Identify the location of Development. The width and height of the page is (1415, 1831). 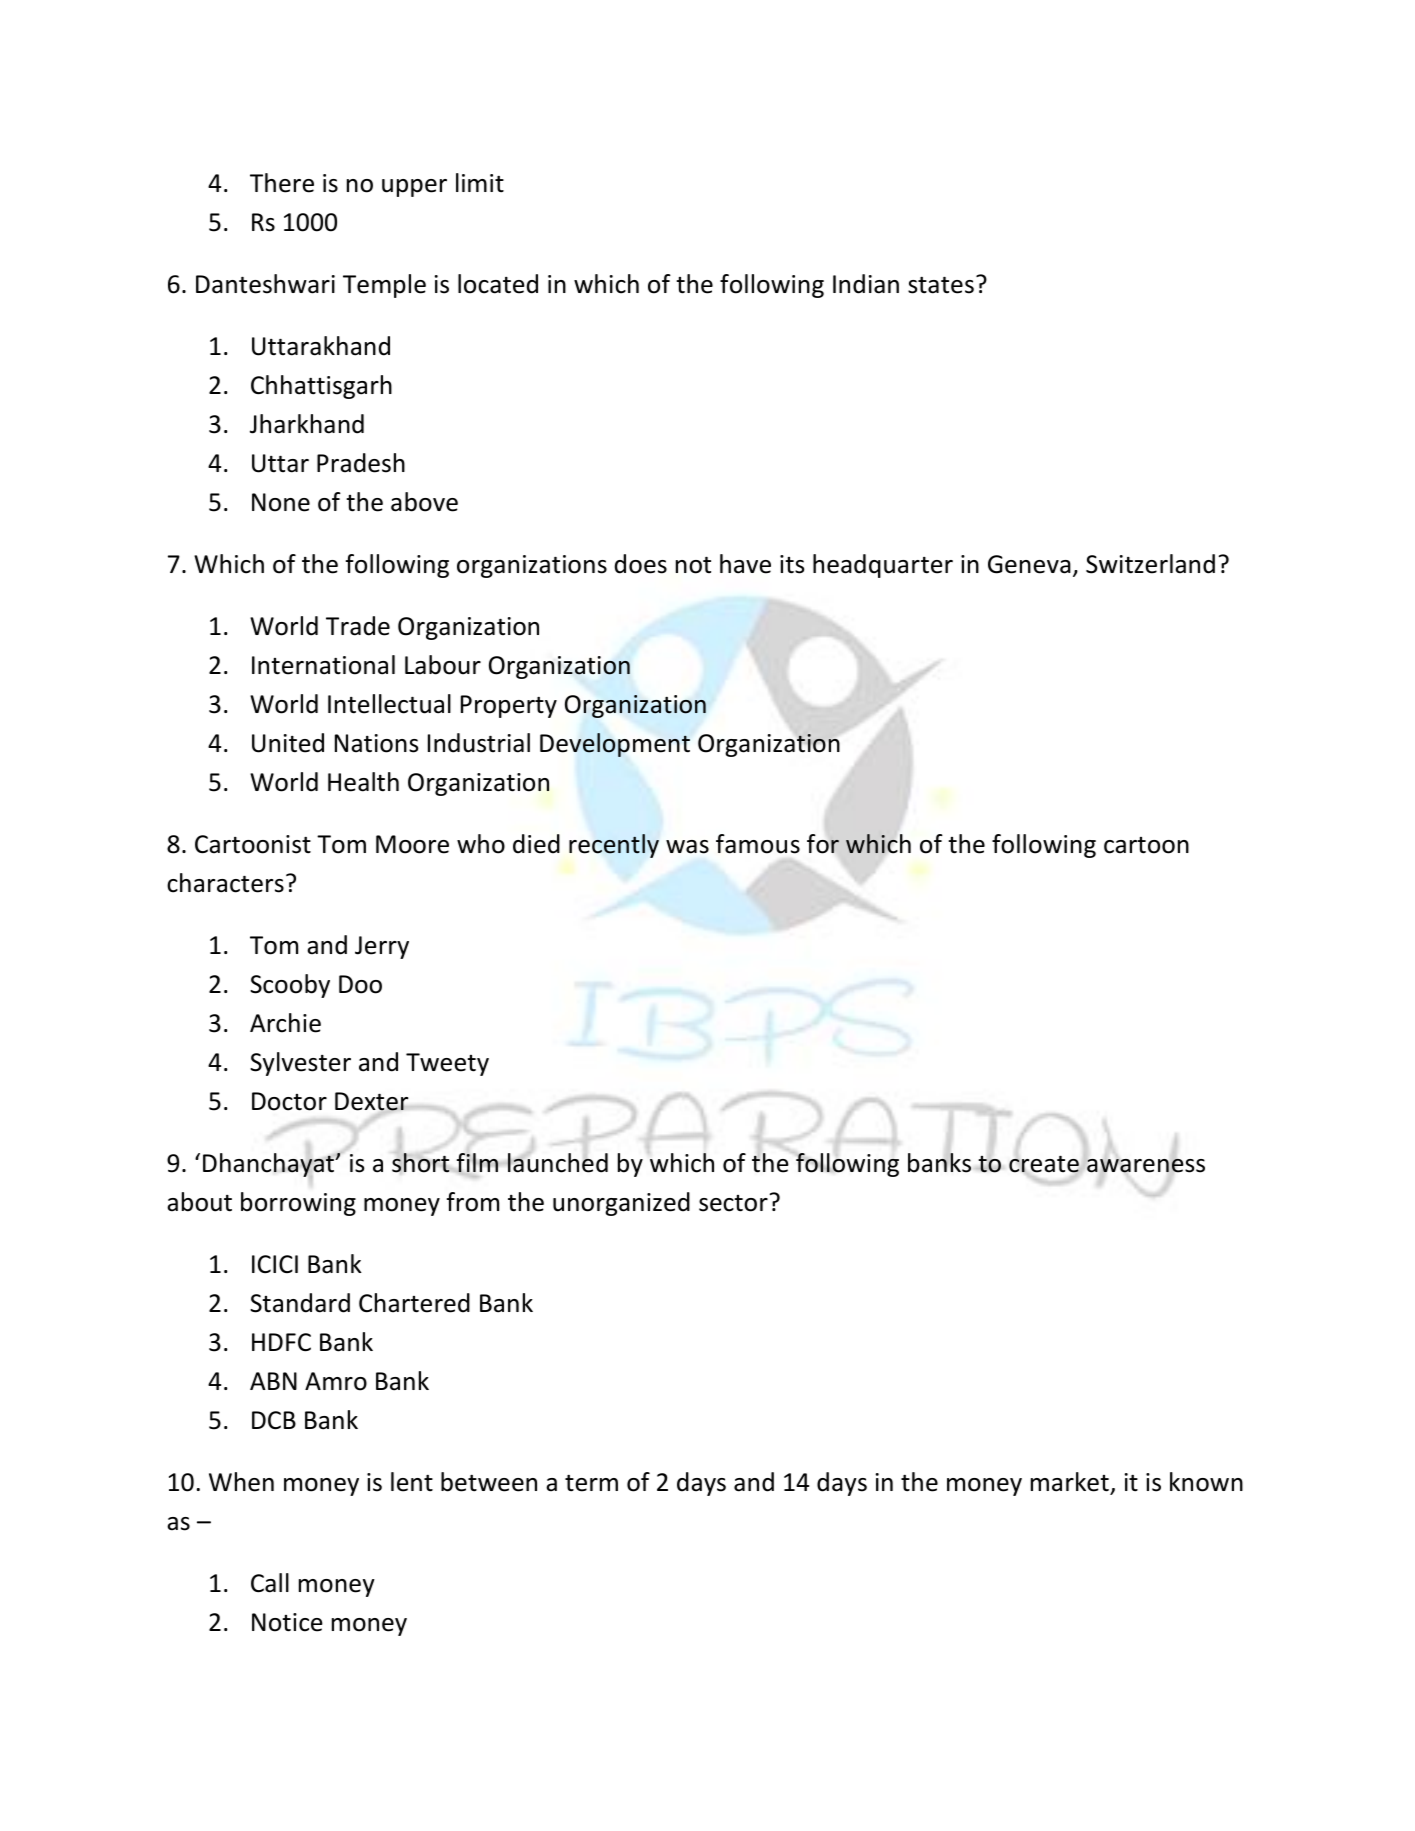
(615, 745).
